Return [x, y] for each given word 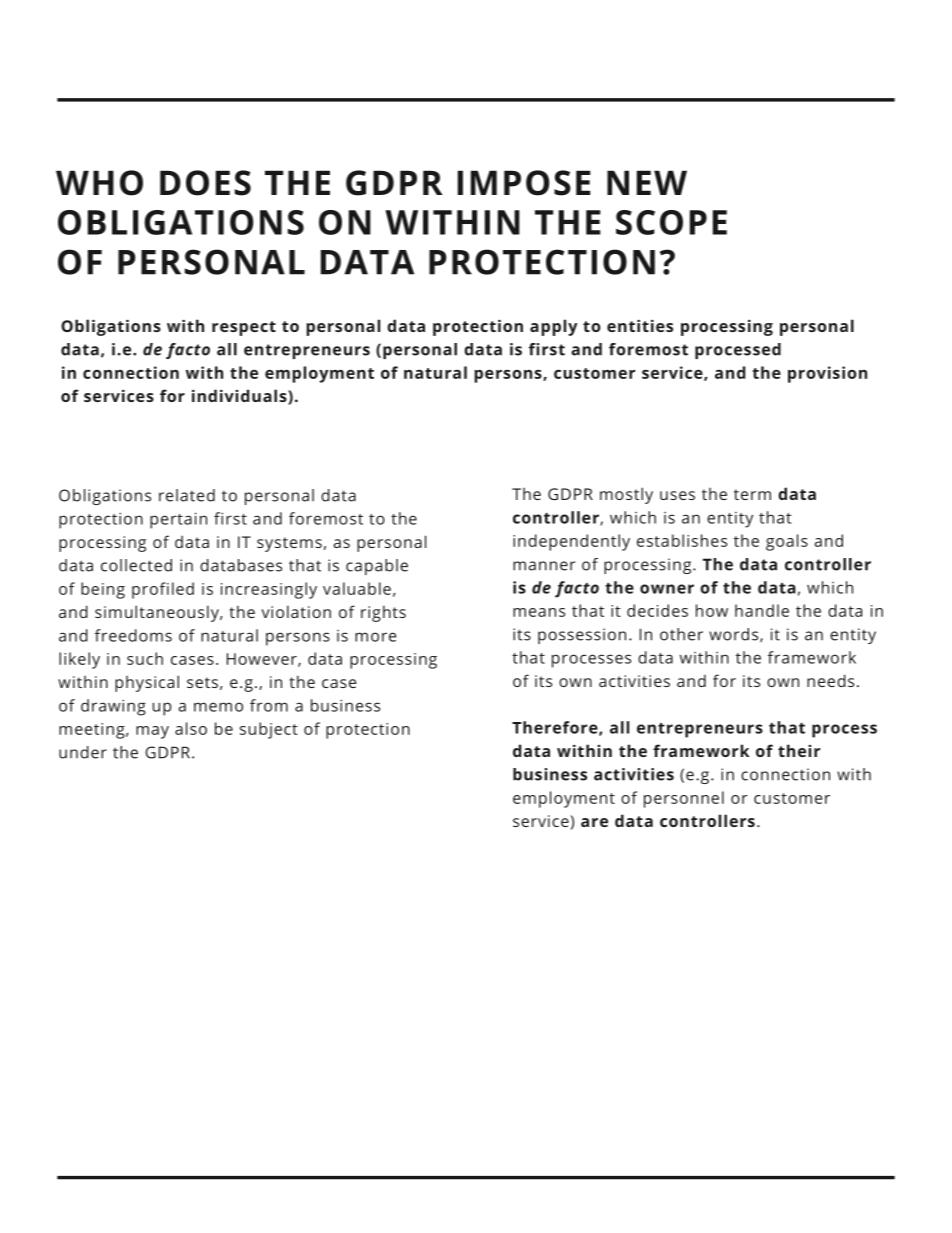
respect [244, 328]
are [594, 822]
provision [827, 374]
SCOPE [671, 222]
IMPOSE [524, 183]
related [187, 495]
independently [571, 542]
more [375, 637]
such [145, 658]
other [681, 634]
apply [554, 327]
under [83, 752]
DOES [205, 183]
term [752, 494]
